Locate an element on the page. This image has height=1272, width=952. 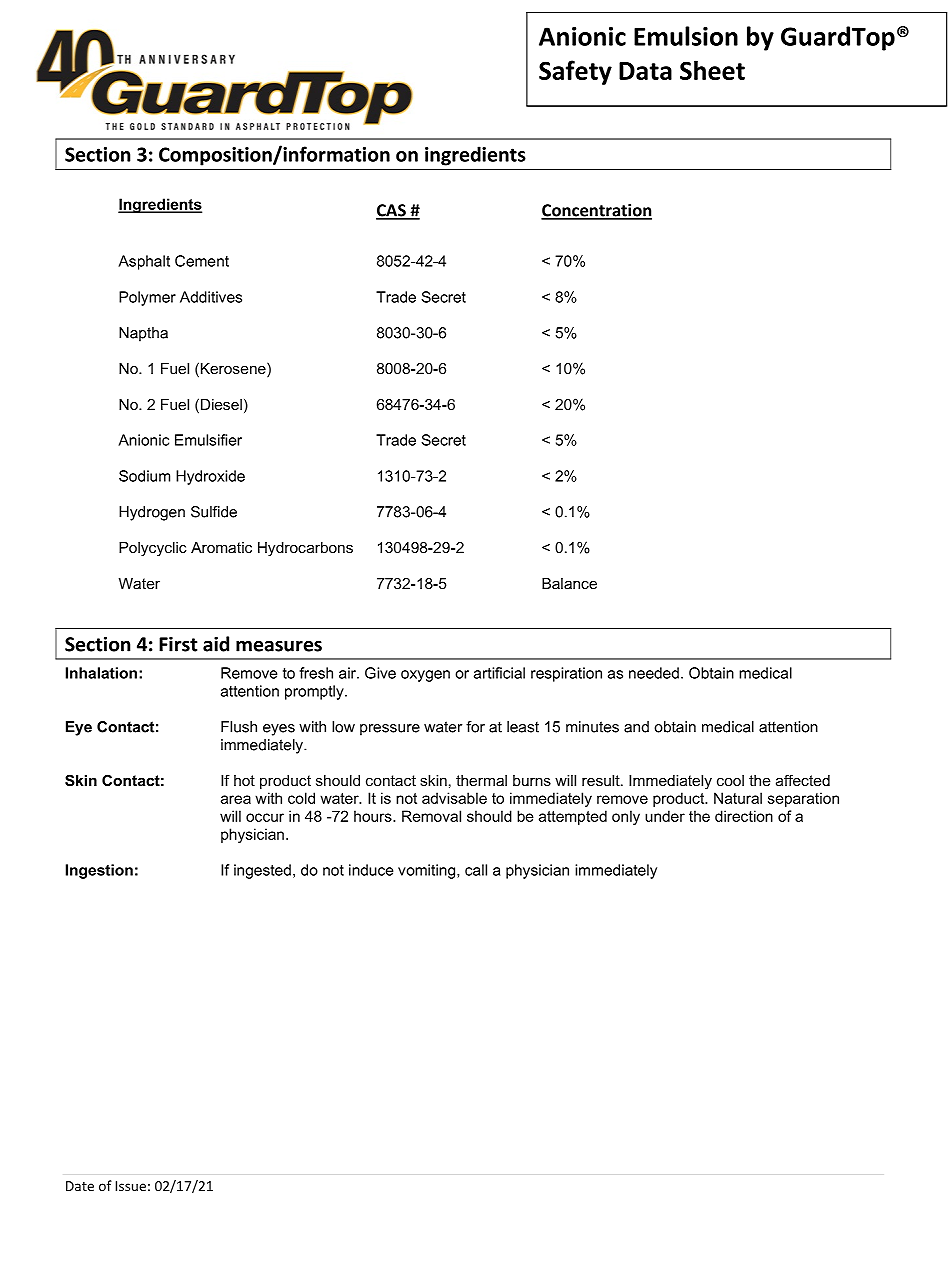
vomiting is located at coordinates (428, 871).
